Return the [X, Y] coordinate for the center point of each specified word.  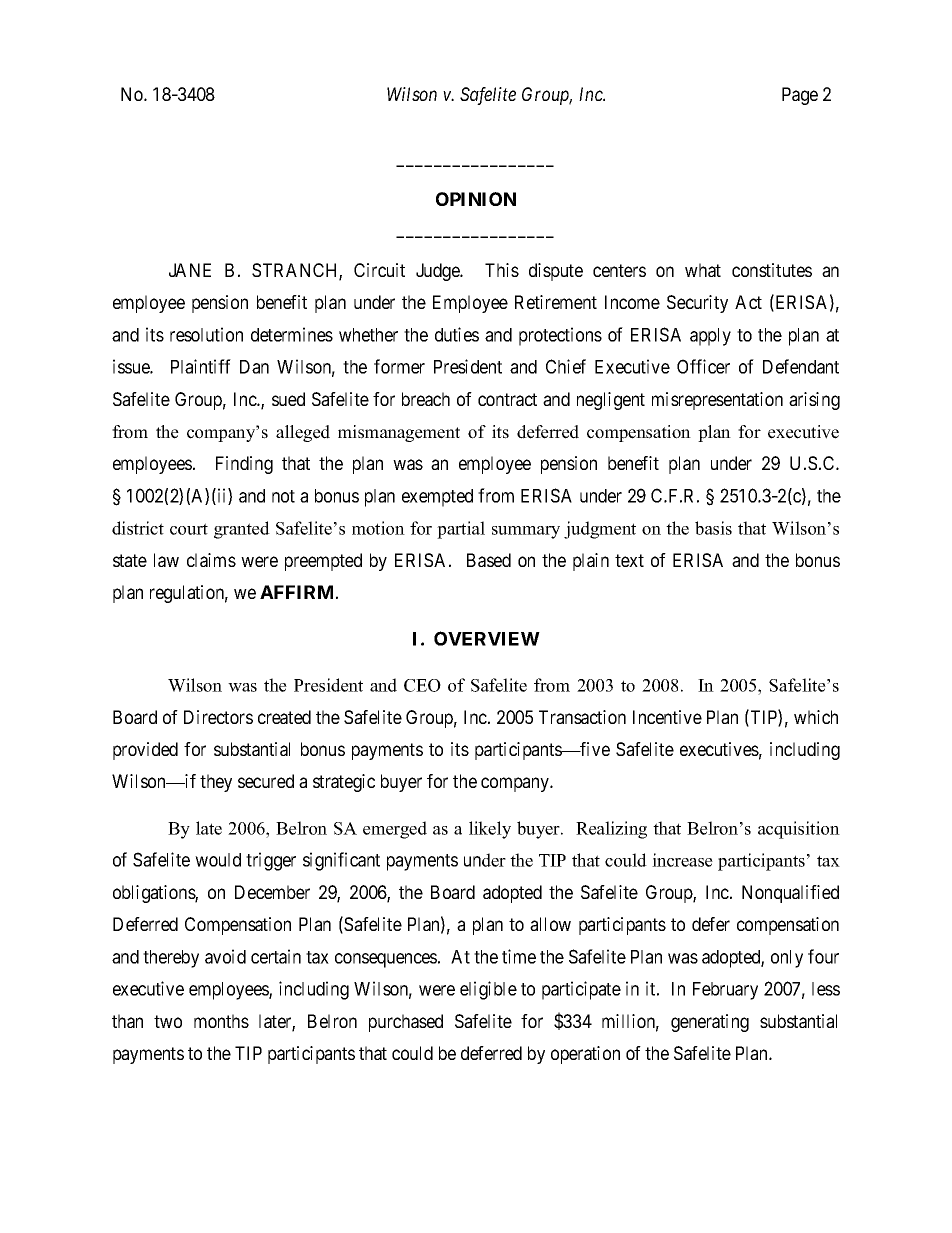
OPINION [476, 199]
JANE [190, 270]
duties [457, 334]
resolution [206, 334]
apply [710, 337]
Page [800, 96]
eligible [488, 990]
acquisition [799, 830]
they [216, 783]
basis [713, 528]
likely [490, 830]
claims [211, 560]
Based [489, 560]
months [221, 1021]
